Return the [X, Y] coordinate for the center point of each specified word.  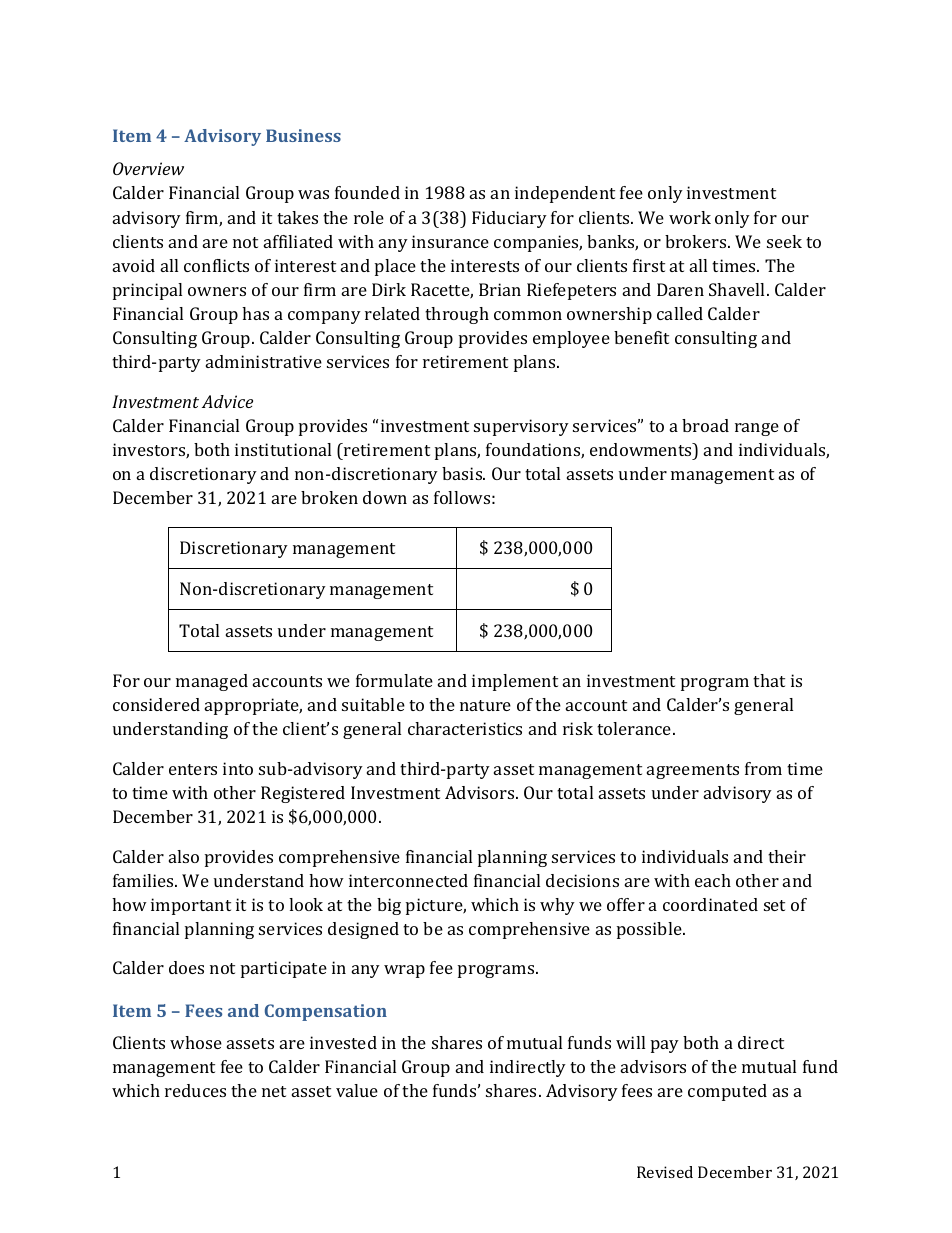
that [769, 680]
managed [212, 682]
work [690, 217]
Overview [148, 168]
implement [515, 682]
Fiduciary [509, 219]
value [357, 1090]
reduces [195, 1090]
